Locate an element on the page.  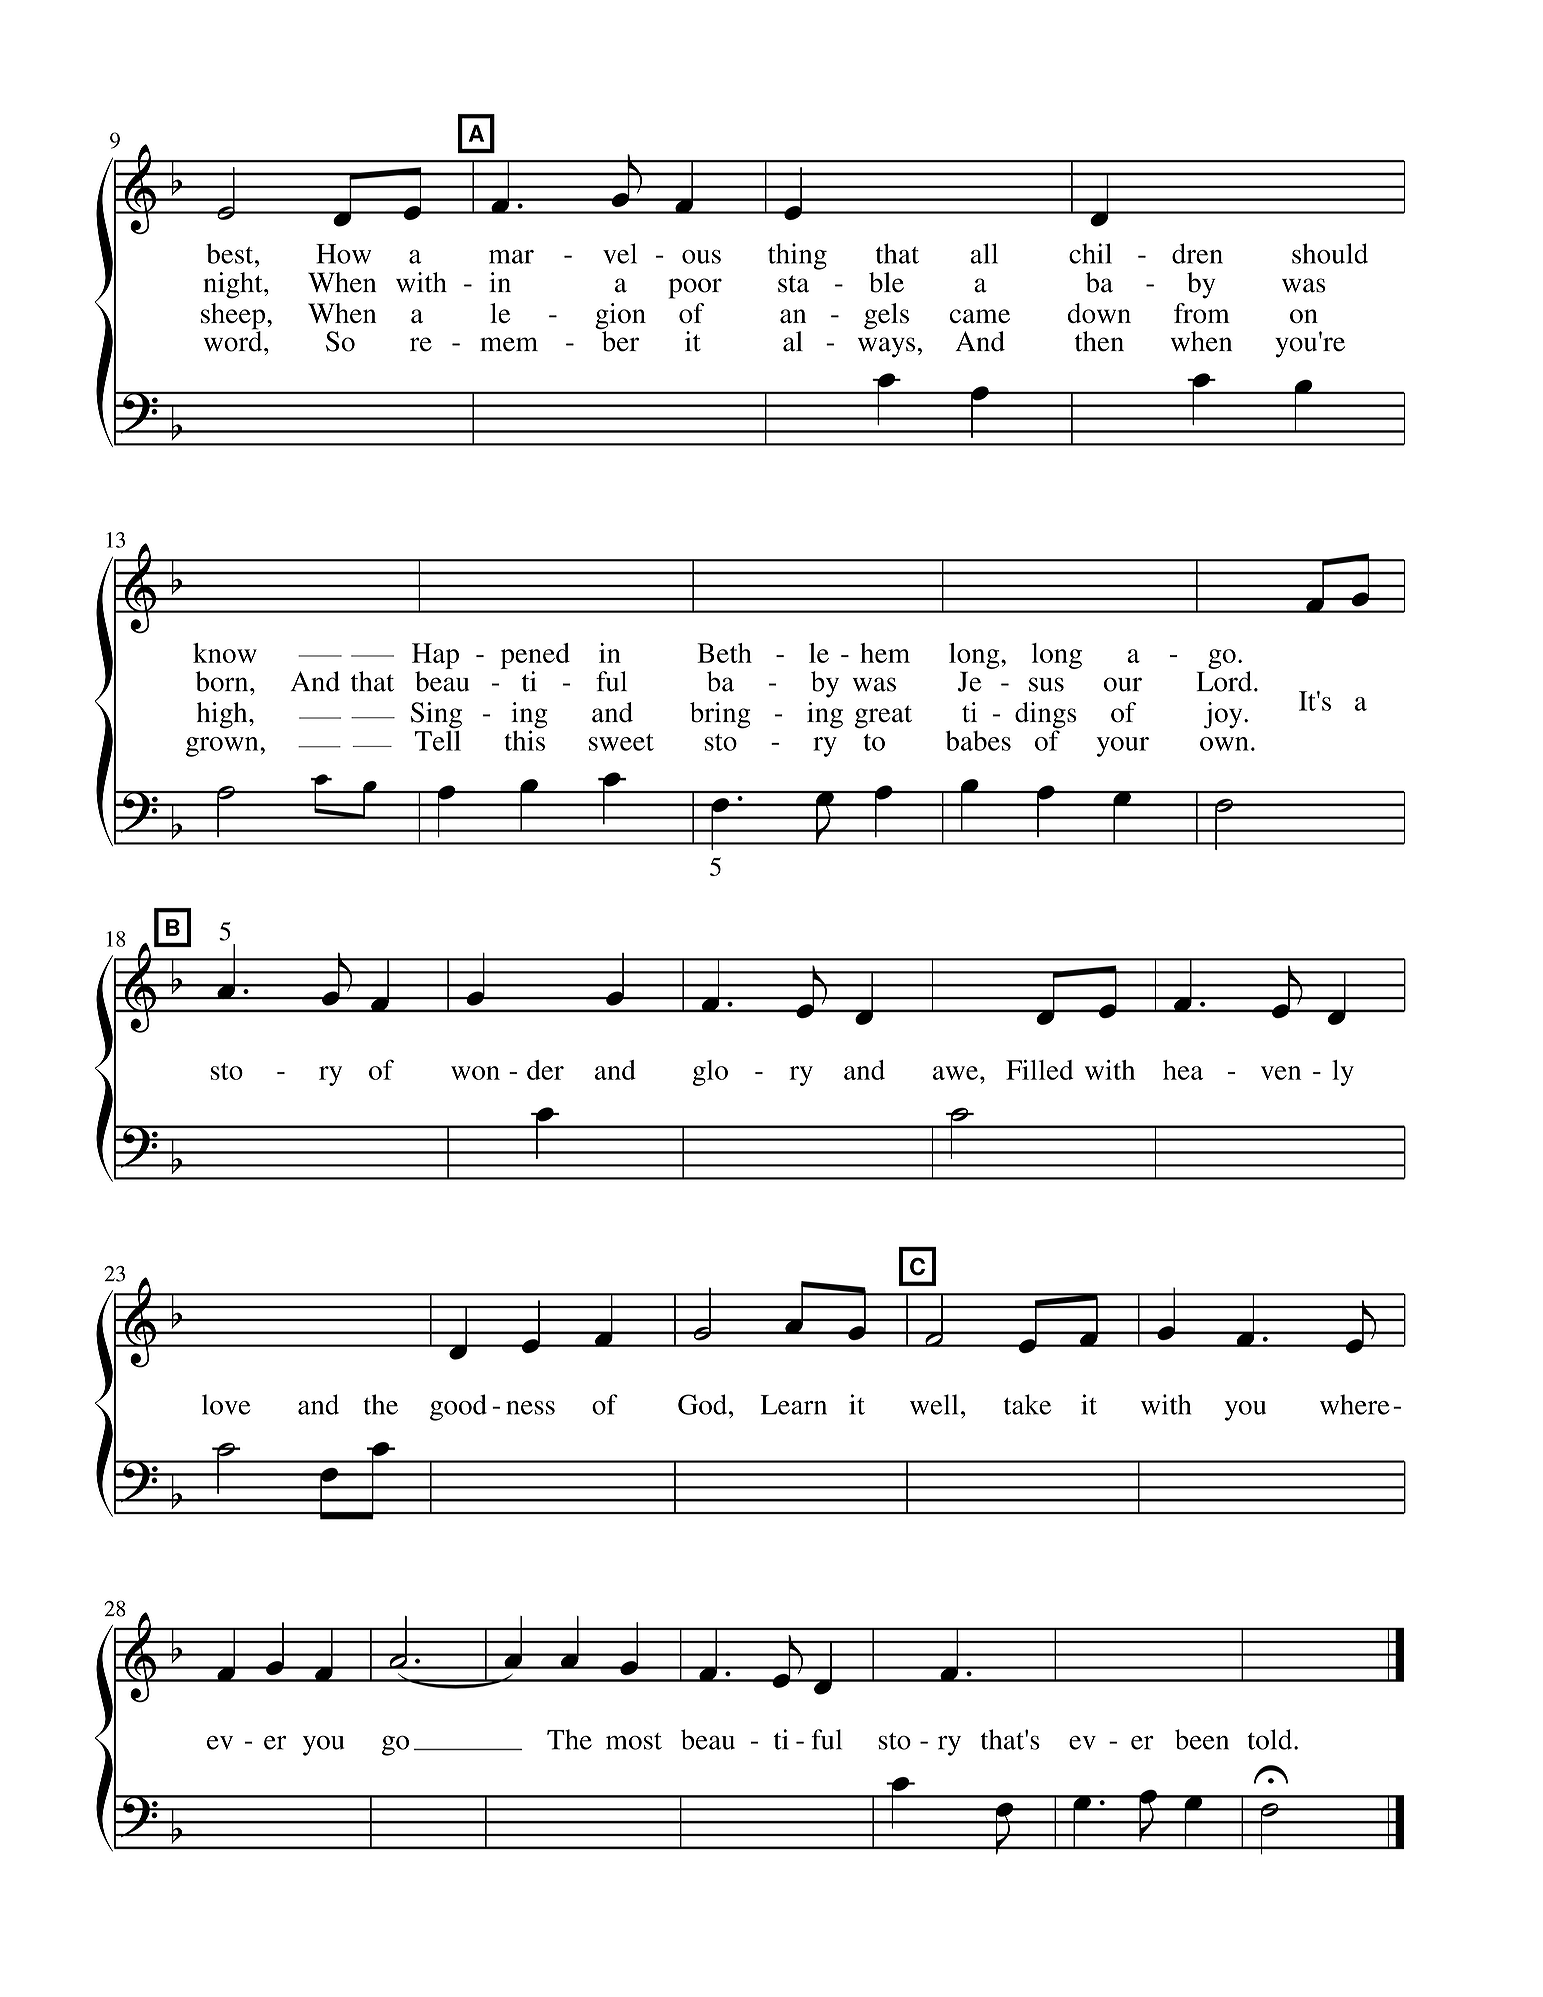
Tell is located at coordinates (438, 739).
